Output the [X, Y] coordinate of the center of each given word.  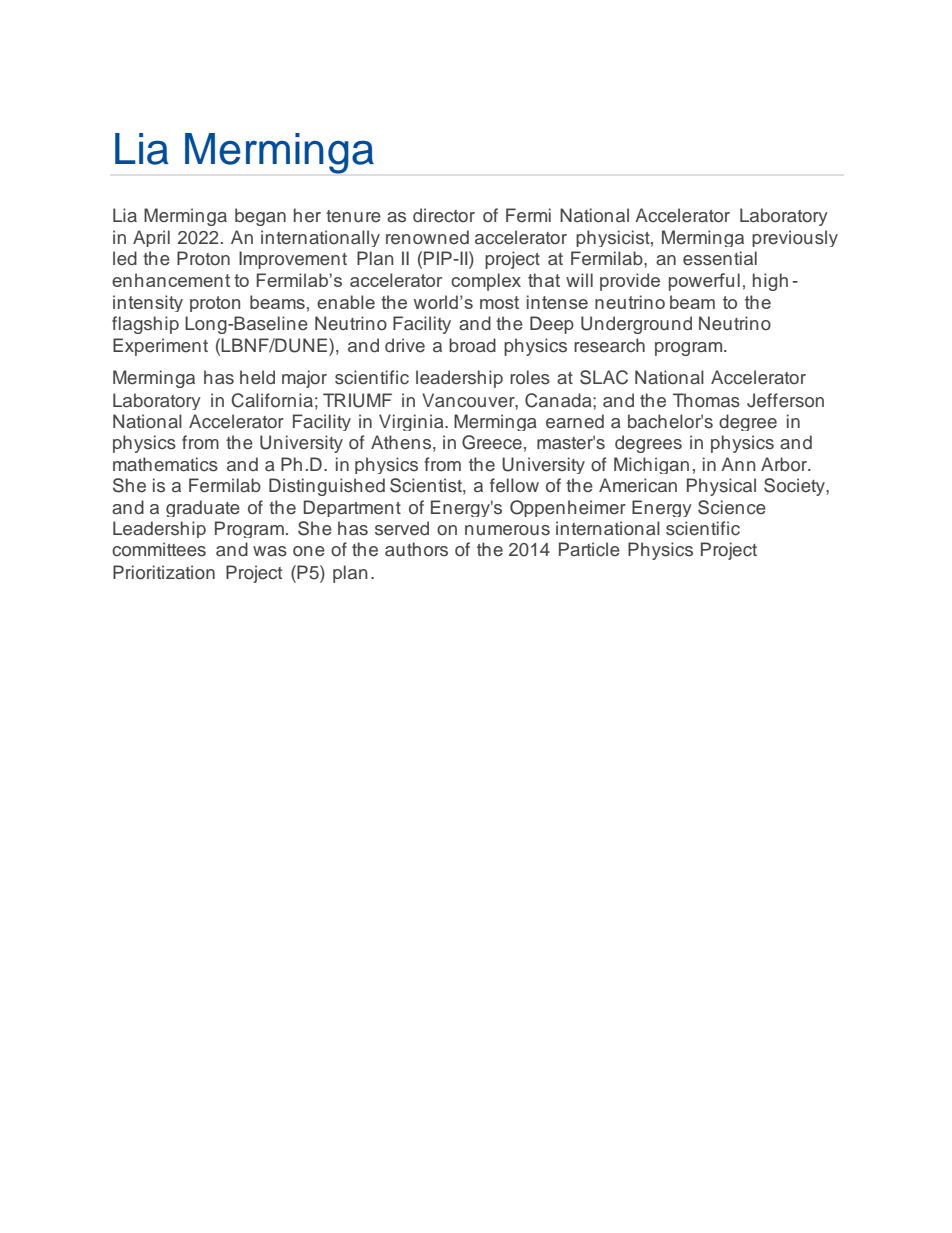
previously [795, 238]
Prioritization [164, 572]
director [444, 215]
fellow [514, 485]
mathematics [165, 464]
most [499, 302]
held [257, 377]
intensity [148, 303]
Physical [721, 487]
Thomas [706, 400]
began [260, 217]
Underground [636, 325]
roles [530, 377]
